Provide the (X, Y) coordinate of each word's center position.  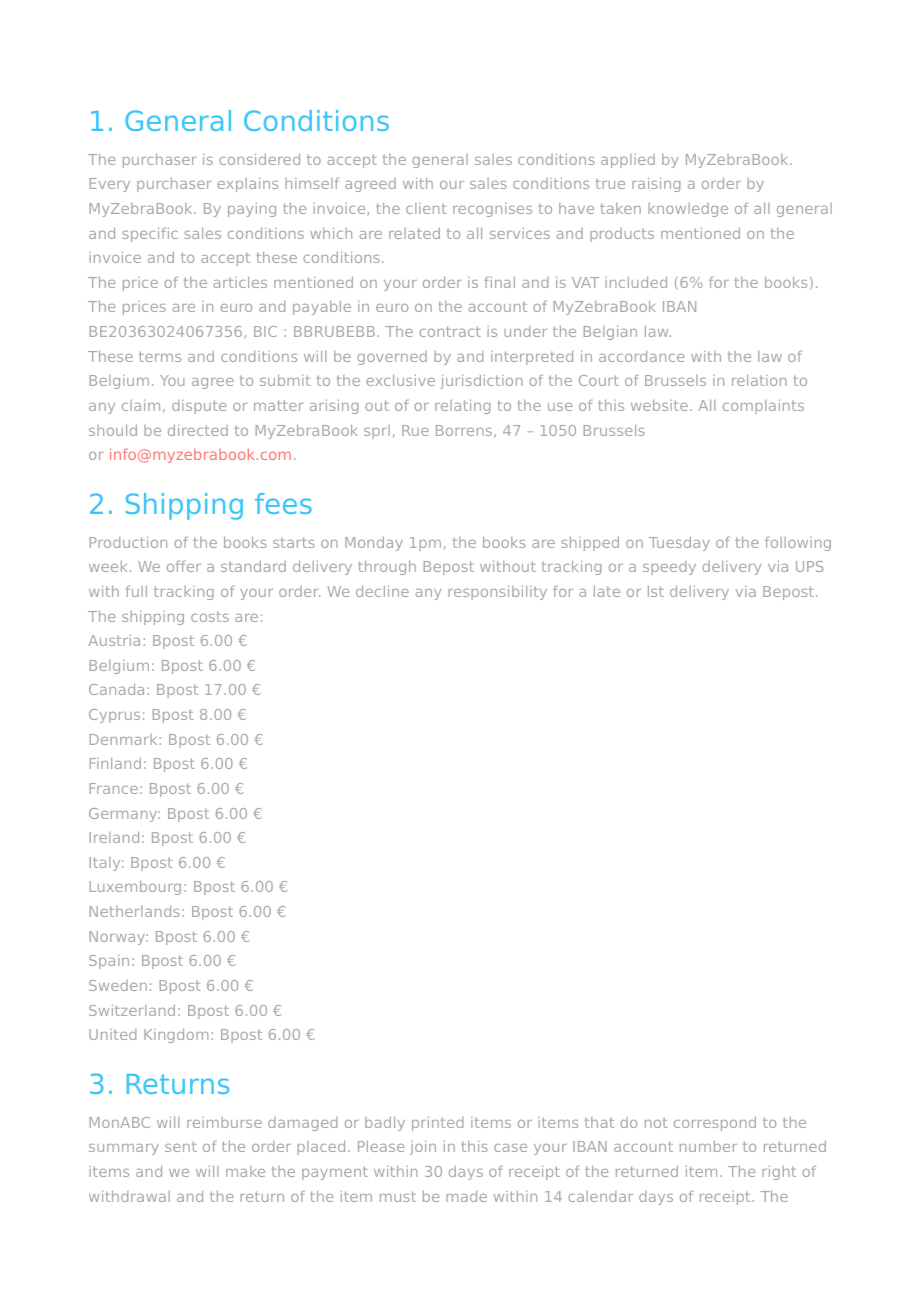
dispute (199, 407)
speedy (669, 568)
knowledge (688, 210)
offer (184, 566)
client (426, 208)
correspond (715, 1124)
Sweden (118, 985)
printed (437, 1124)
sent (181, 1146)
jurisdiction (481, 382)
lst (656, 591)
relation (759, 380)
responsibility (497, 593)
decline (382, 591)
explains (247, 185)
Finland (115, 763)
